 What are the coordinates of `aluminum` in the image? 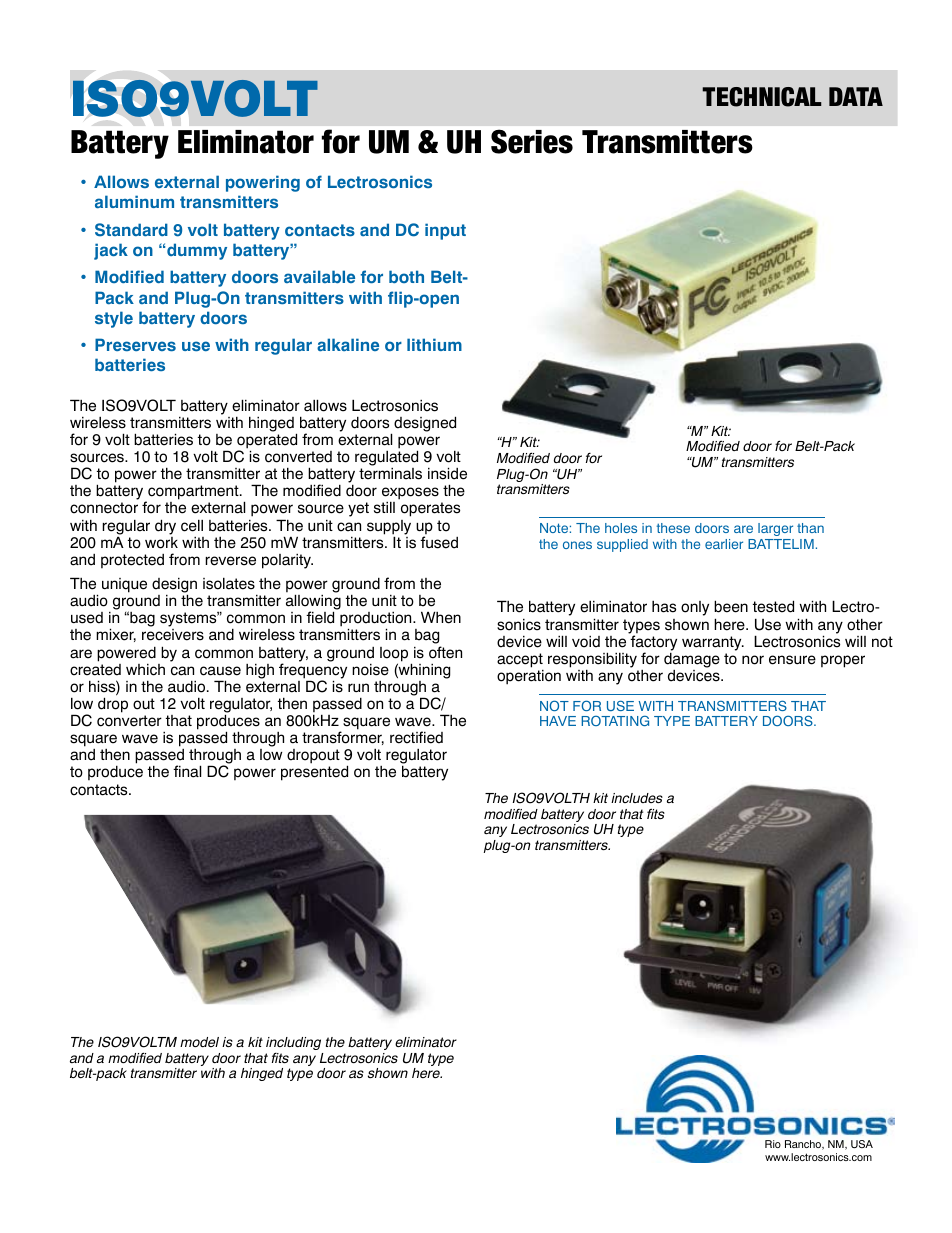 It's located at (134, 201).
